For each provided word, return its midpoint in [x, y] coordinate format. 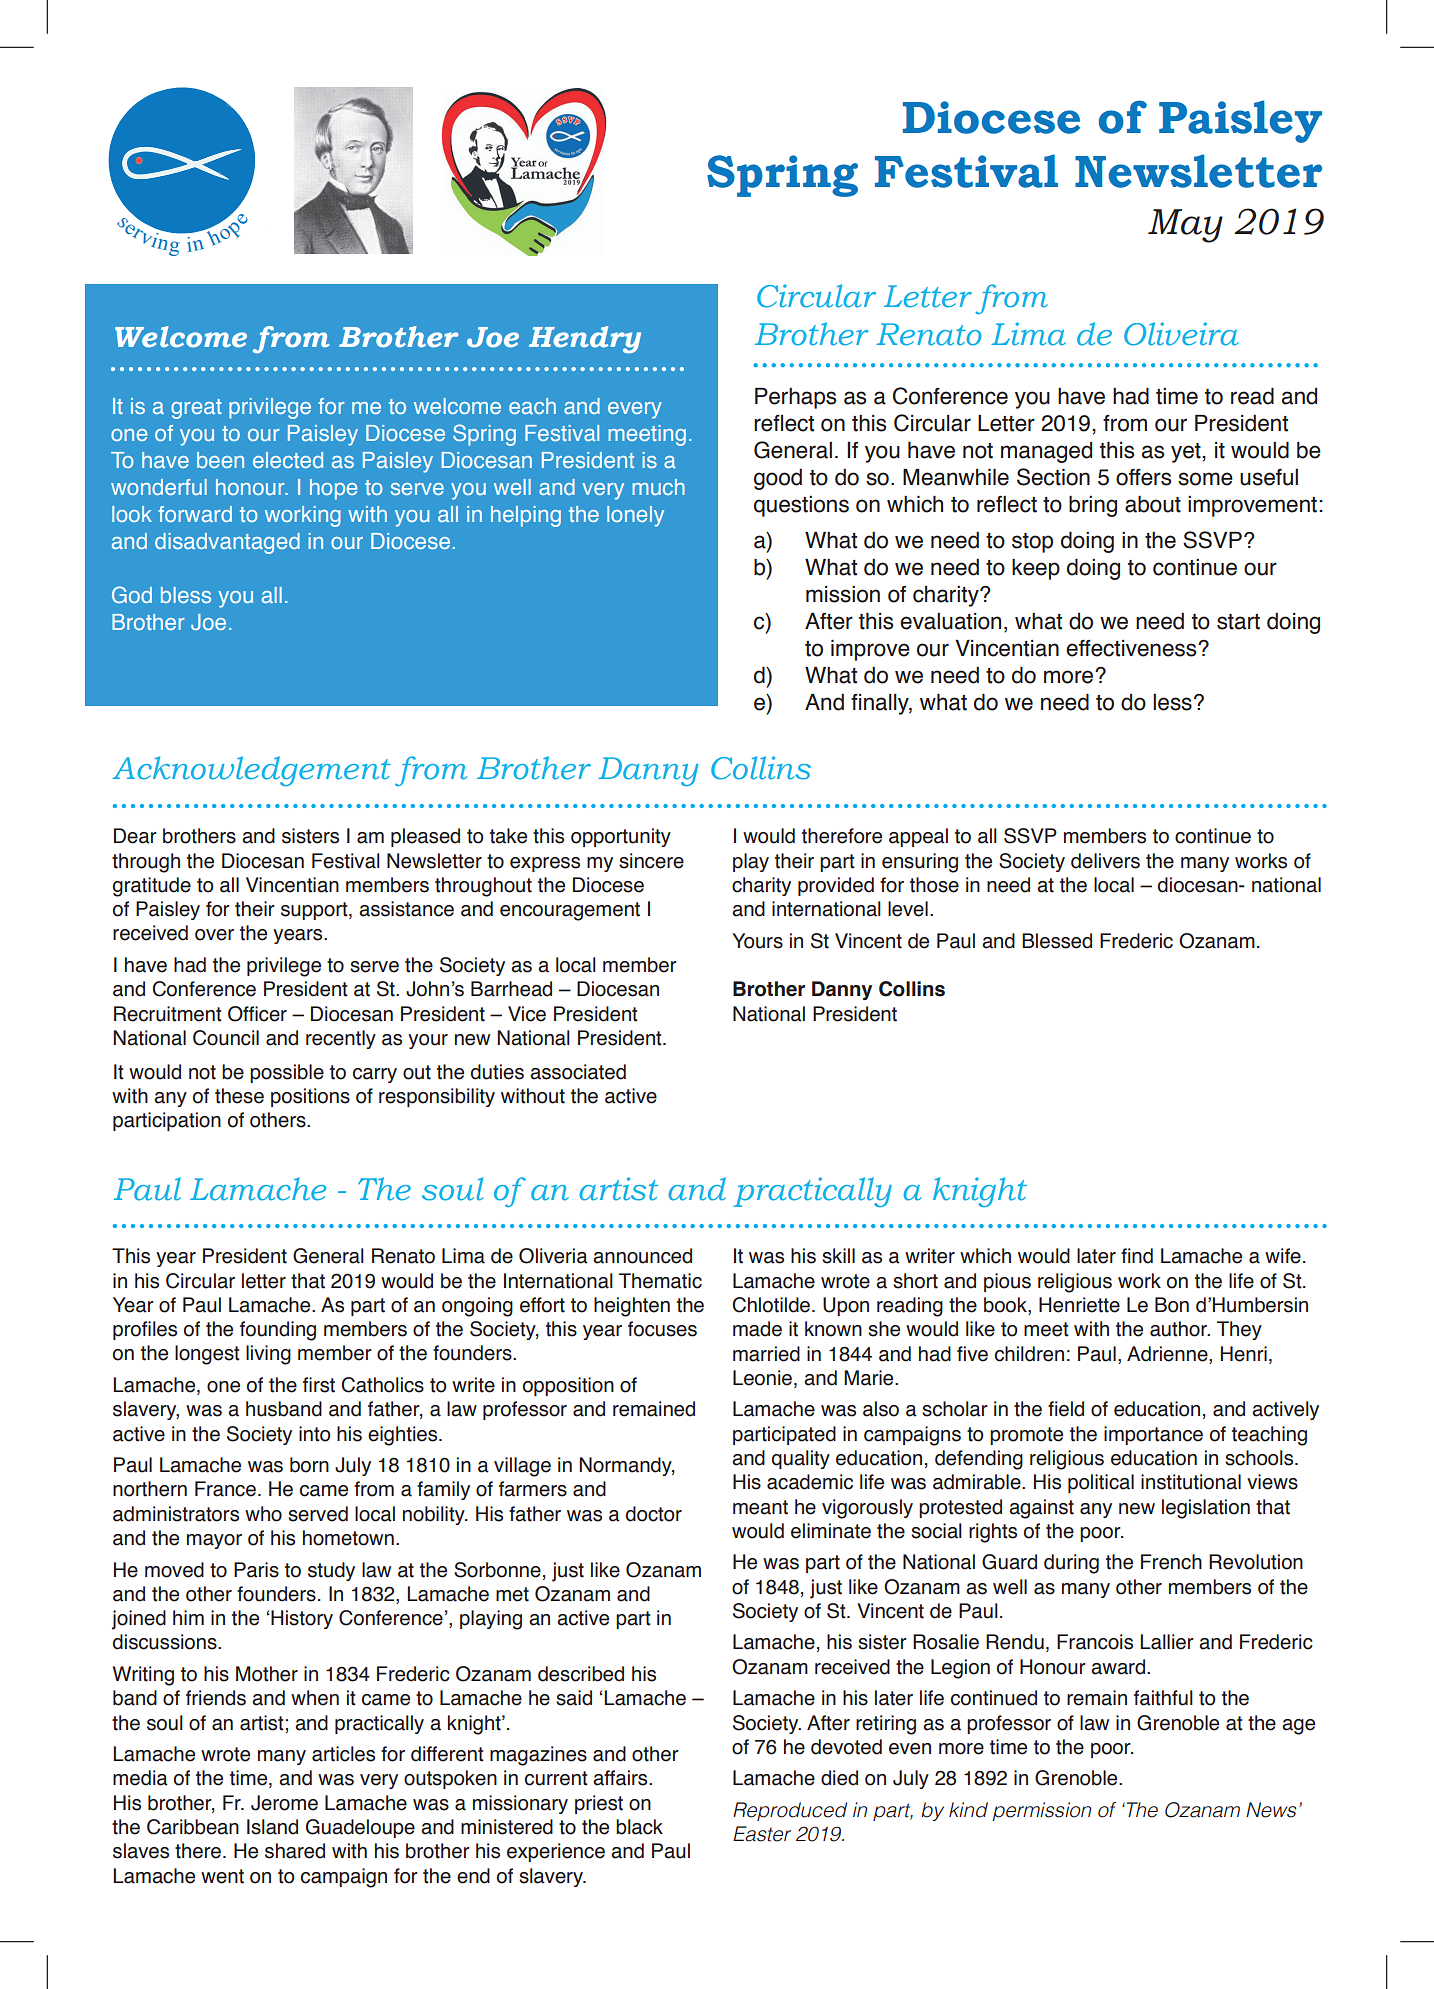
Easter [762, 1834]
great [196, 409]
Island [272, 1827]
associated [578, 1072]
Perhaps [795, 398]
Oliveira [1181, 334]
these [239, 1096]
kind [968, 1810]
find [1137, 1256]
